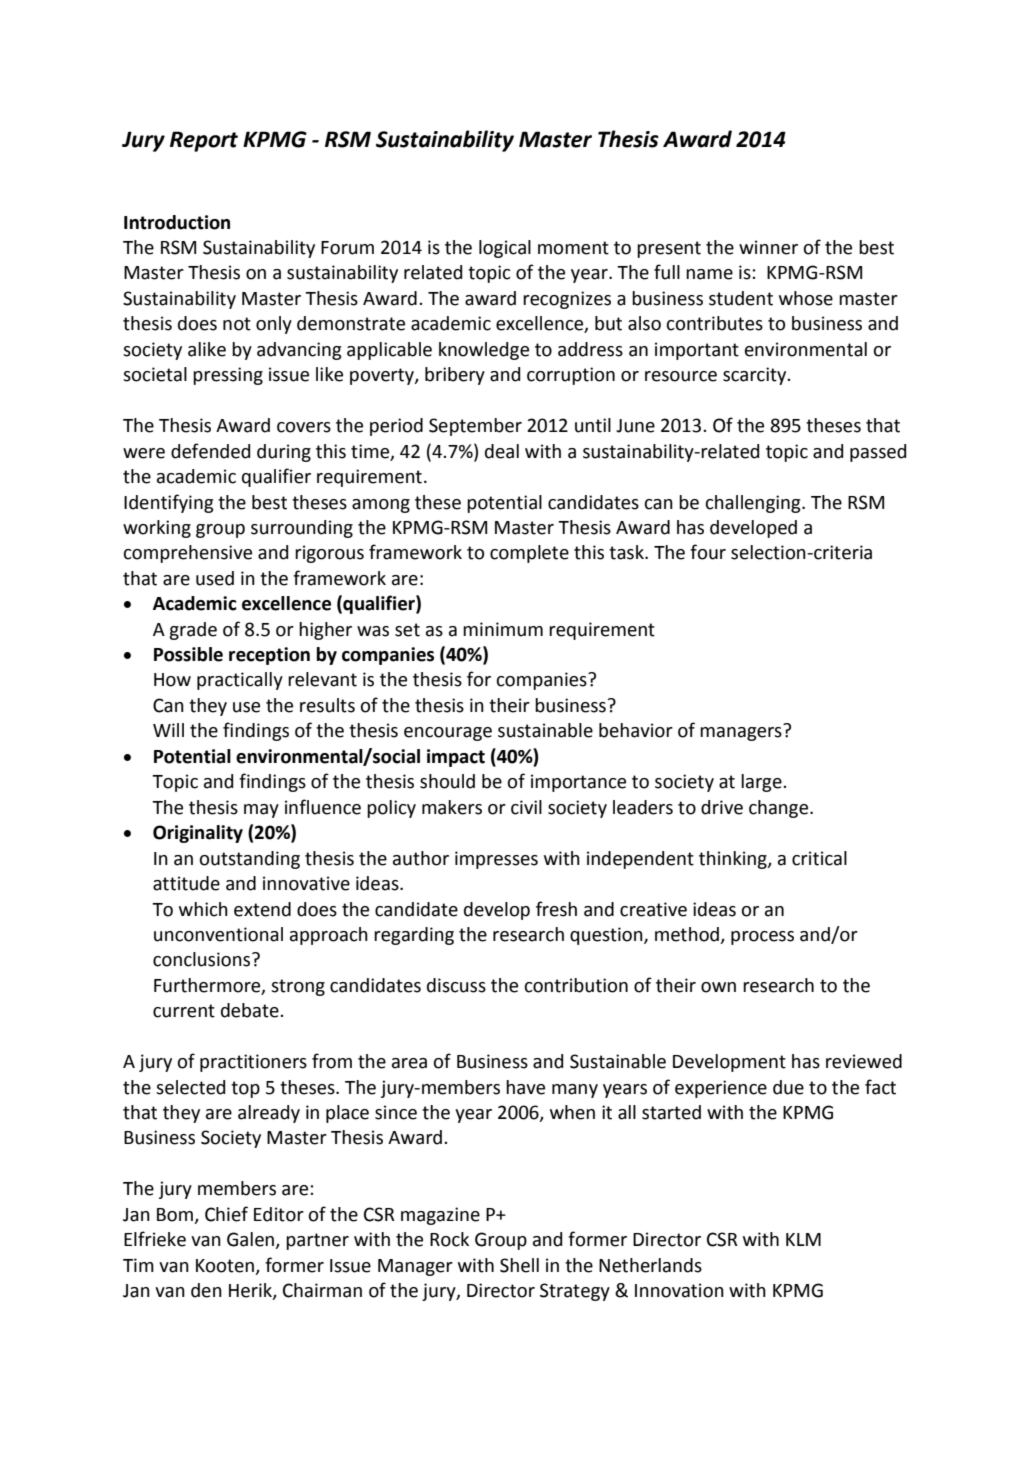  Describe the element at coordinates (519, 1265) in the screenshot. I see `Shell` at that location.
